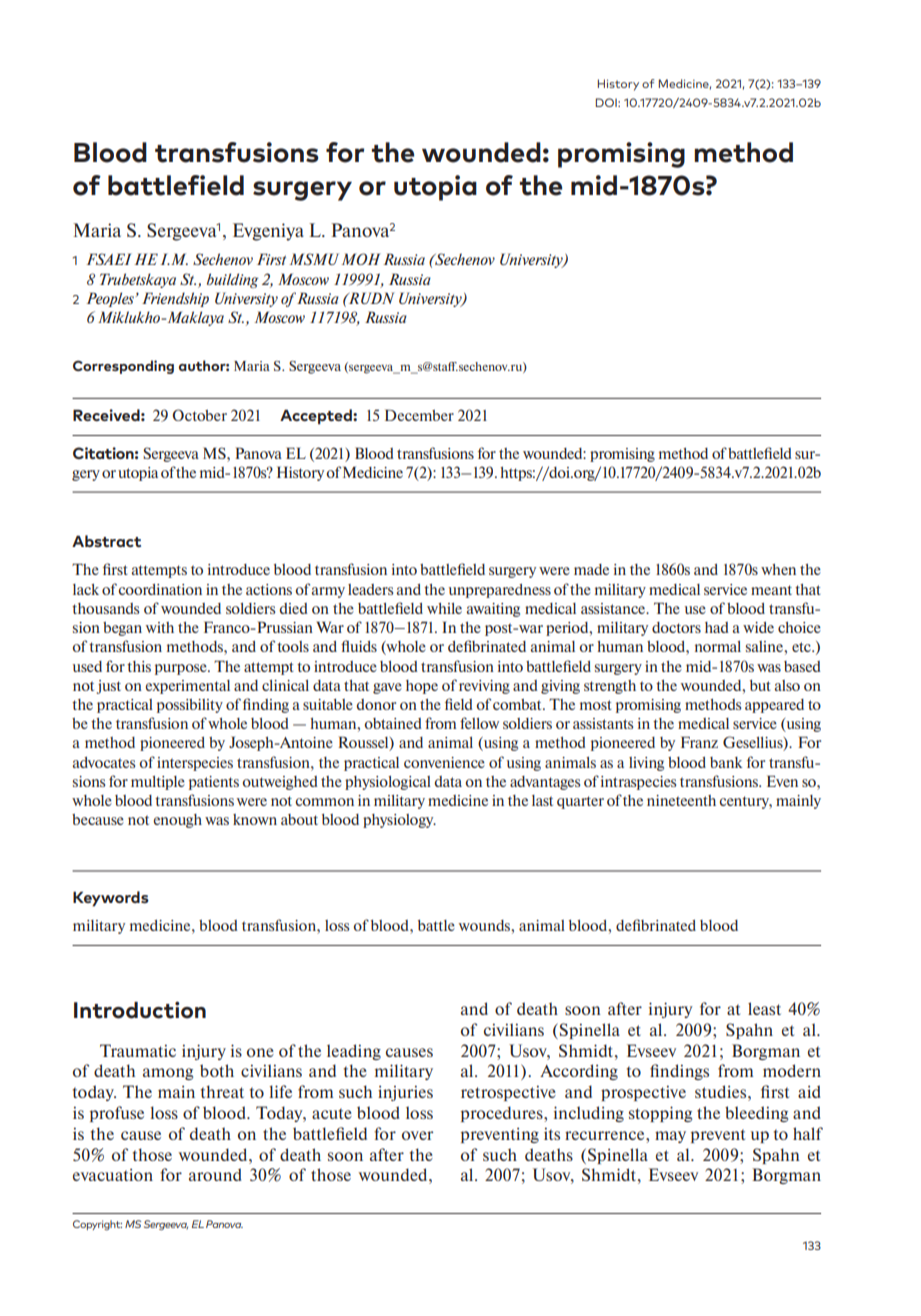  I want to click on interspecies, so click(195, 764).
